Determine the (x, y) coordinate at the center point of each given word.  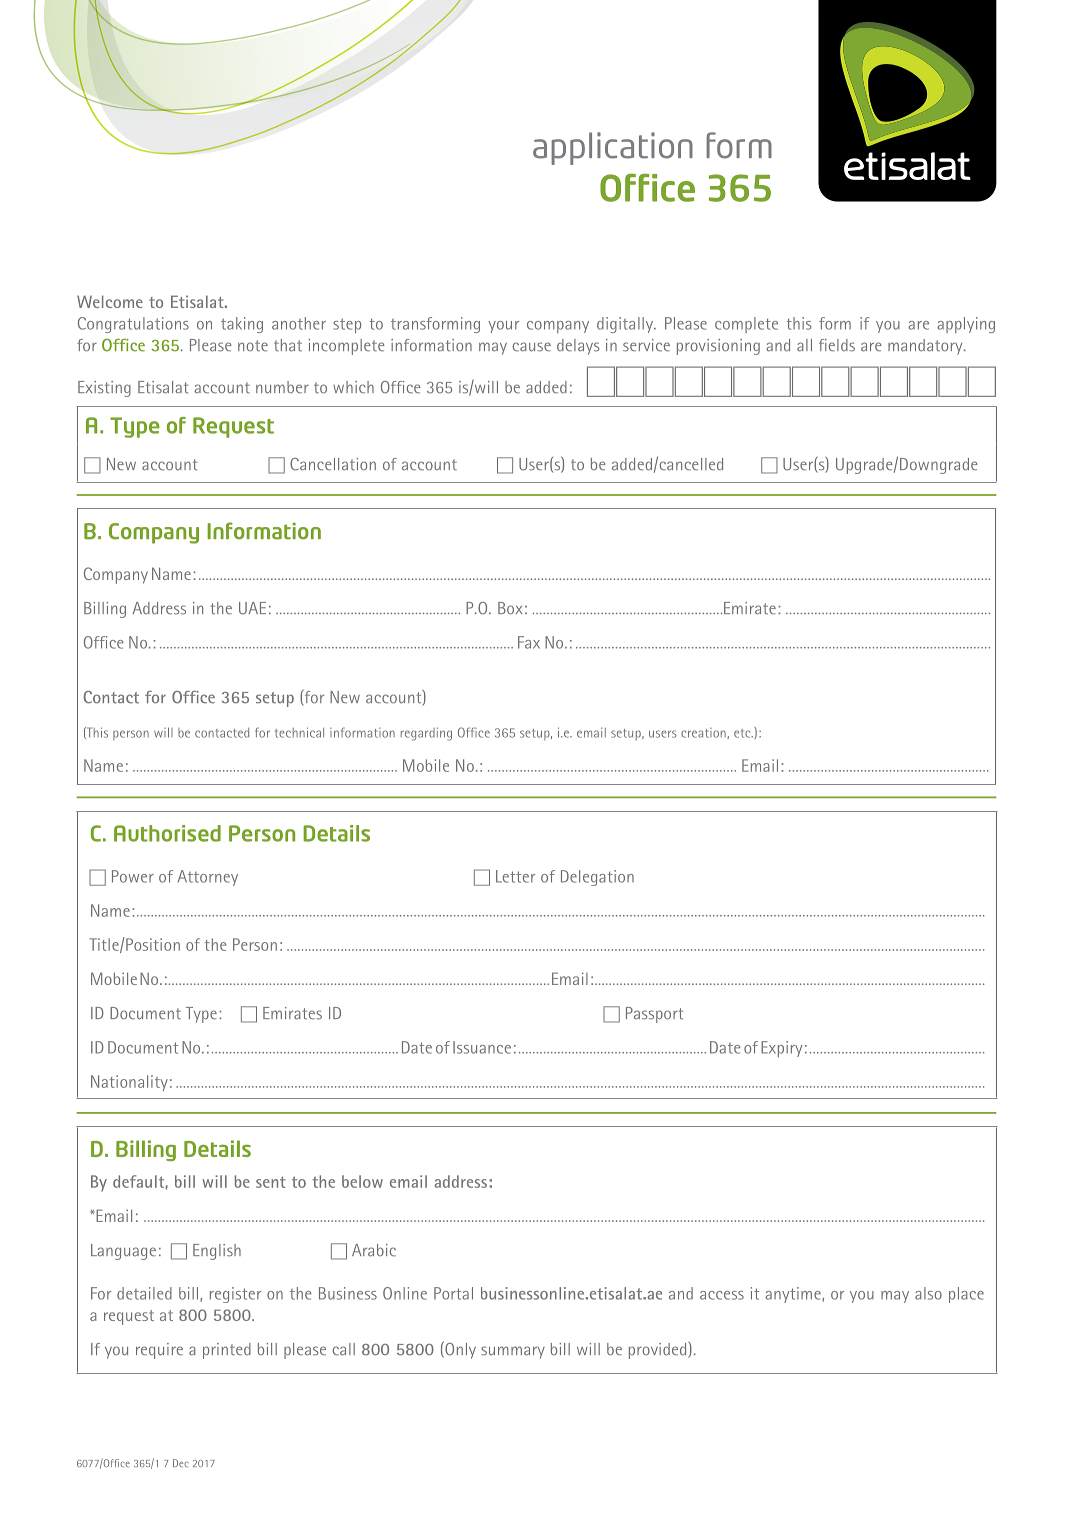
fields (837, 345)
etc (743, 733)
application (613, 148)
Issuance (482, 1047)
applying (966, 325)
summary (513, 1352)
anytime (794, 1295)
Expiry (782, 1049)
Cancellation (333, 464)
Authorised (167, 833)
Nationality (129, 1083)
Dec (181, 1463)
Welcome (110, 301)
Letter (515, 876)
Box (510, 608)
